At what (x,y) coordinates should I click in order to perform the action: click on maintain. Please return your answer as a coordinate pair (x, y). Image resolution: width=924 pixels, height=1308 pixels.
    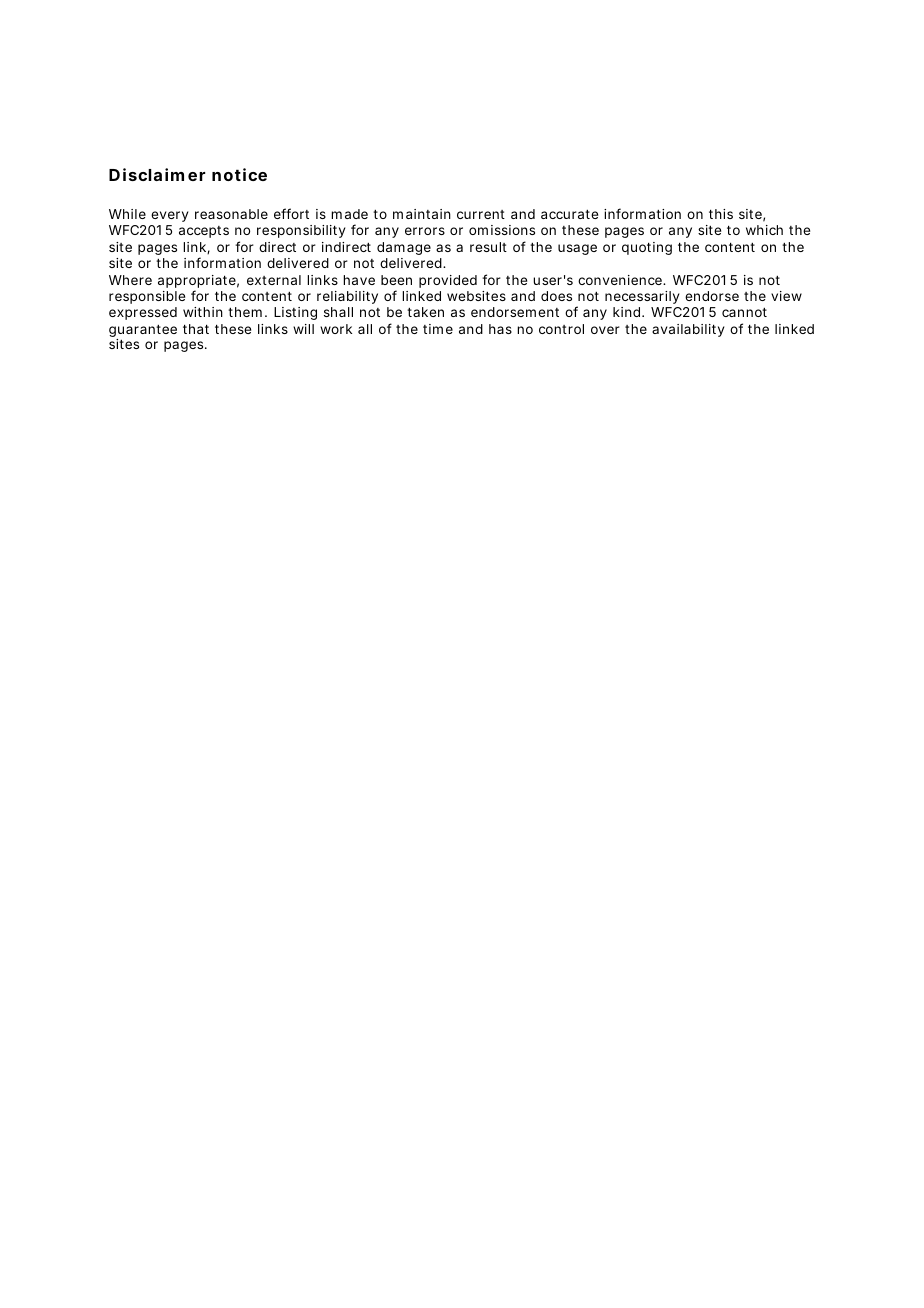
    Looking at the image, I should click on (422, 214).
